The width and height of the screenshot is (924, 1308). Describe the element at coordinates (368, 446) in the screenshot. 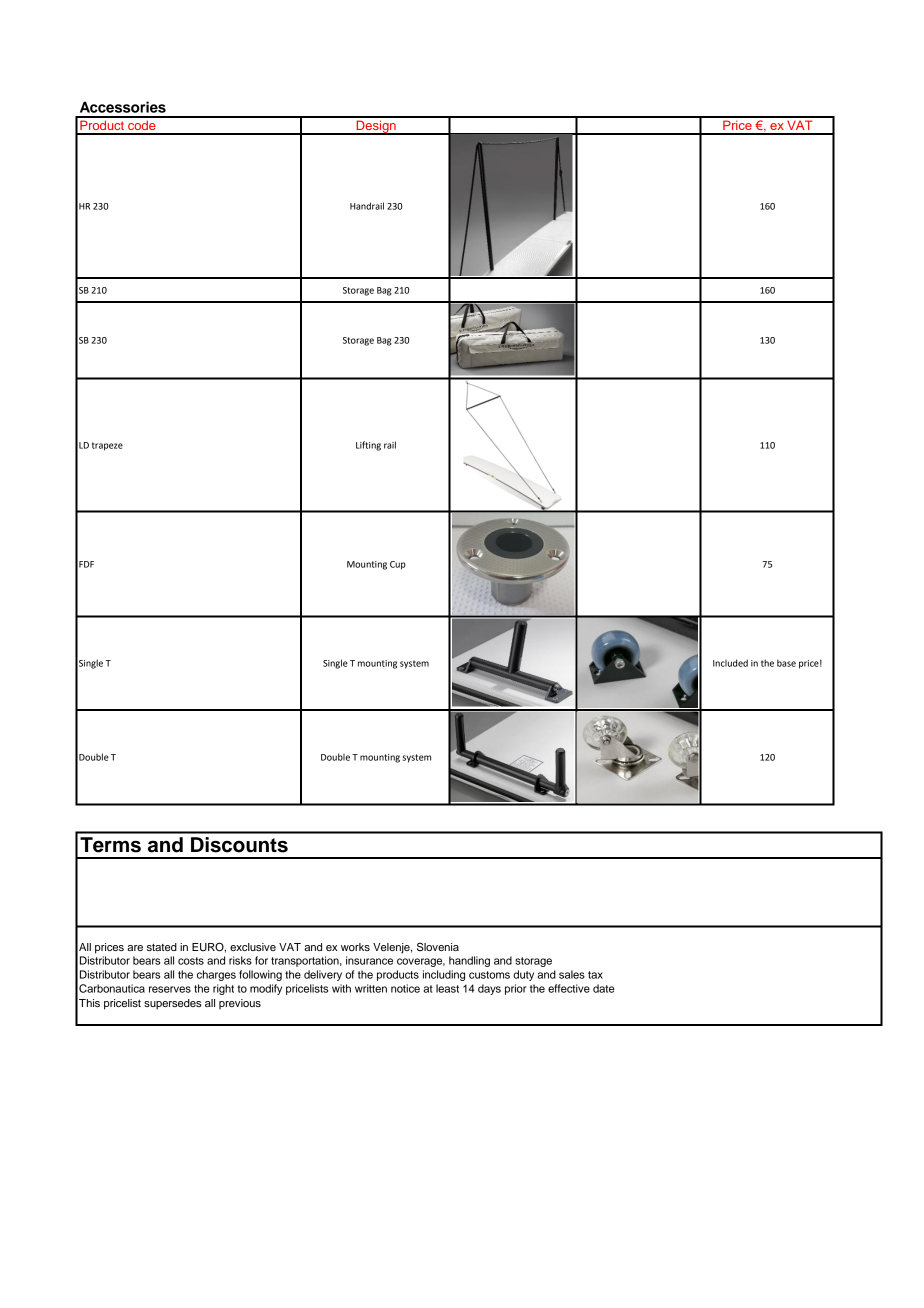

I see `Lifting` at that location.
